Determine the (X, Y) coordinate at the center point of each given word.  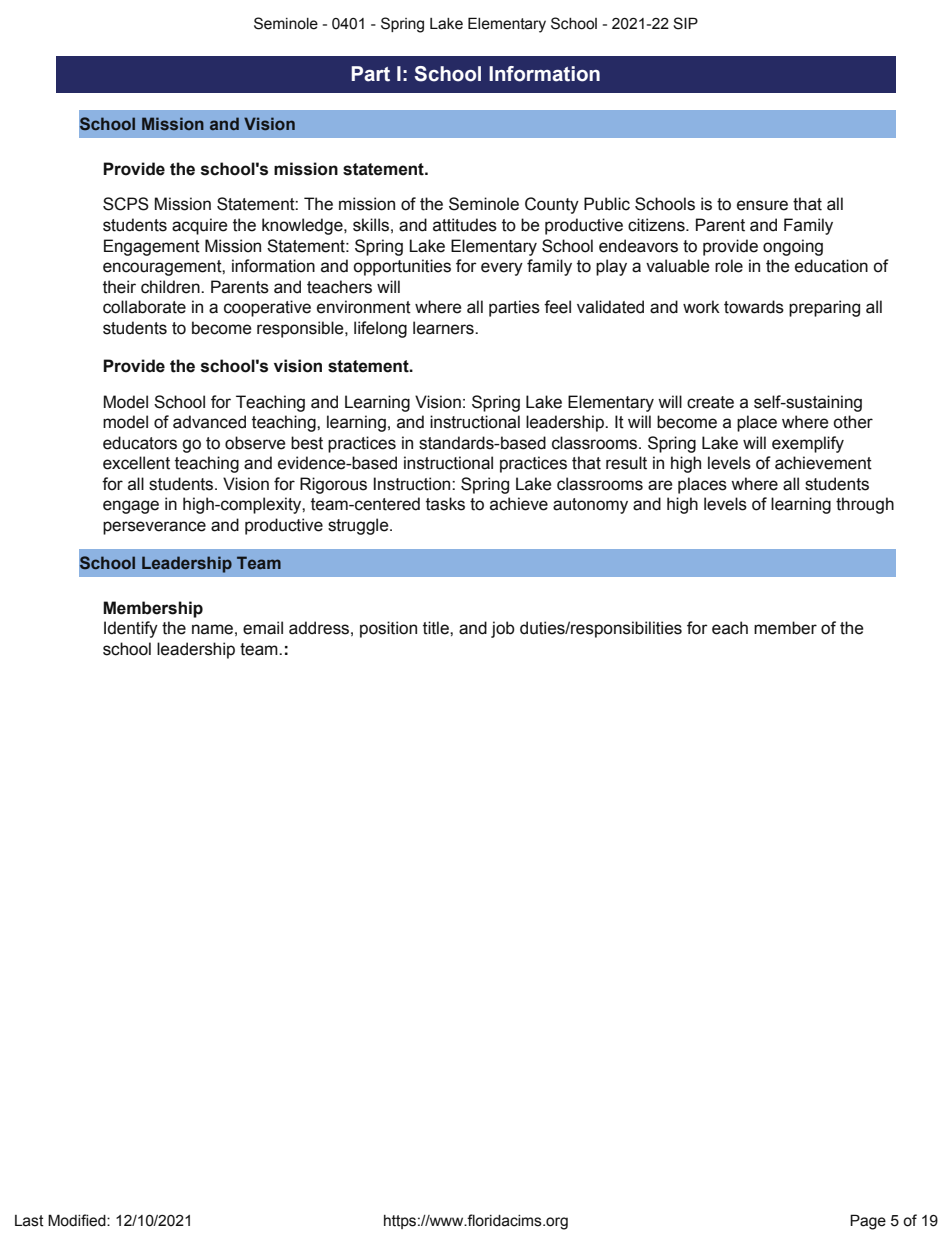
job (503, 629)
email (263, 628)
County (552, 205)
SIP (685, 23)
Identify (131, 629)
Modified (78, 1220)
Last (29, 1221)
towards (754, 307)
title (437, 628)
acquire (200, 226)
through (865, 505)
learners (444, 328)
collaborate (144, 307)
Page (868, 1222)
